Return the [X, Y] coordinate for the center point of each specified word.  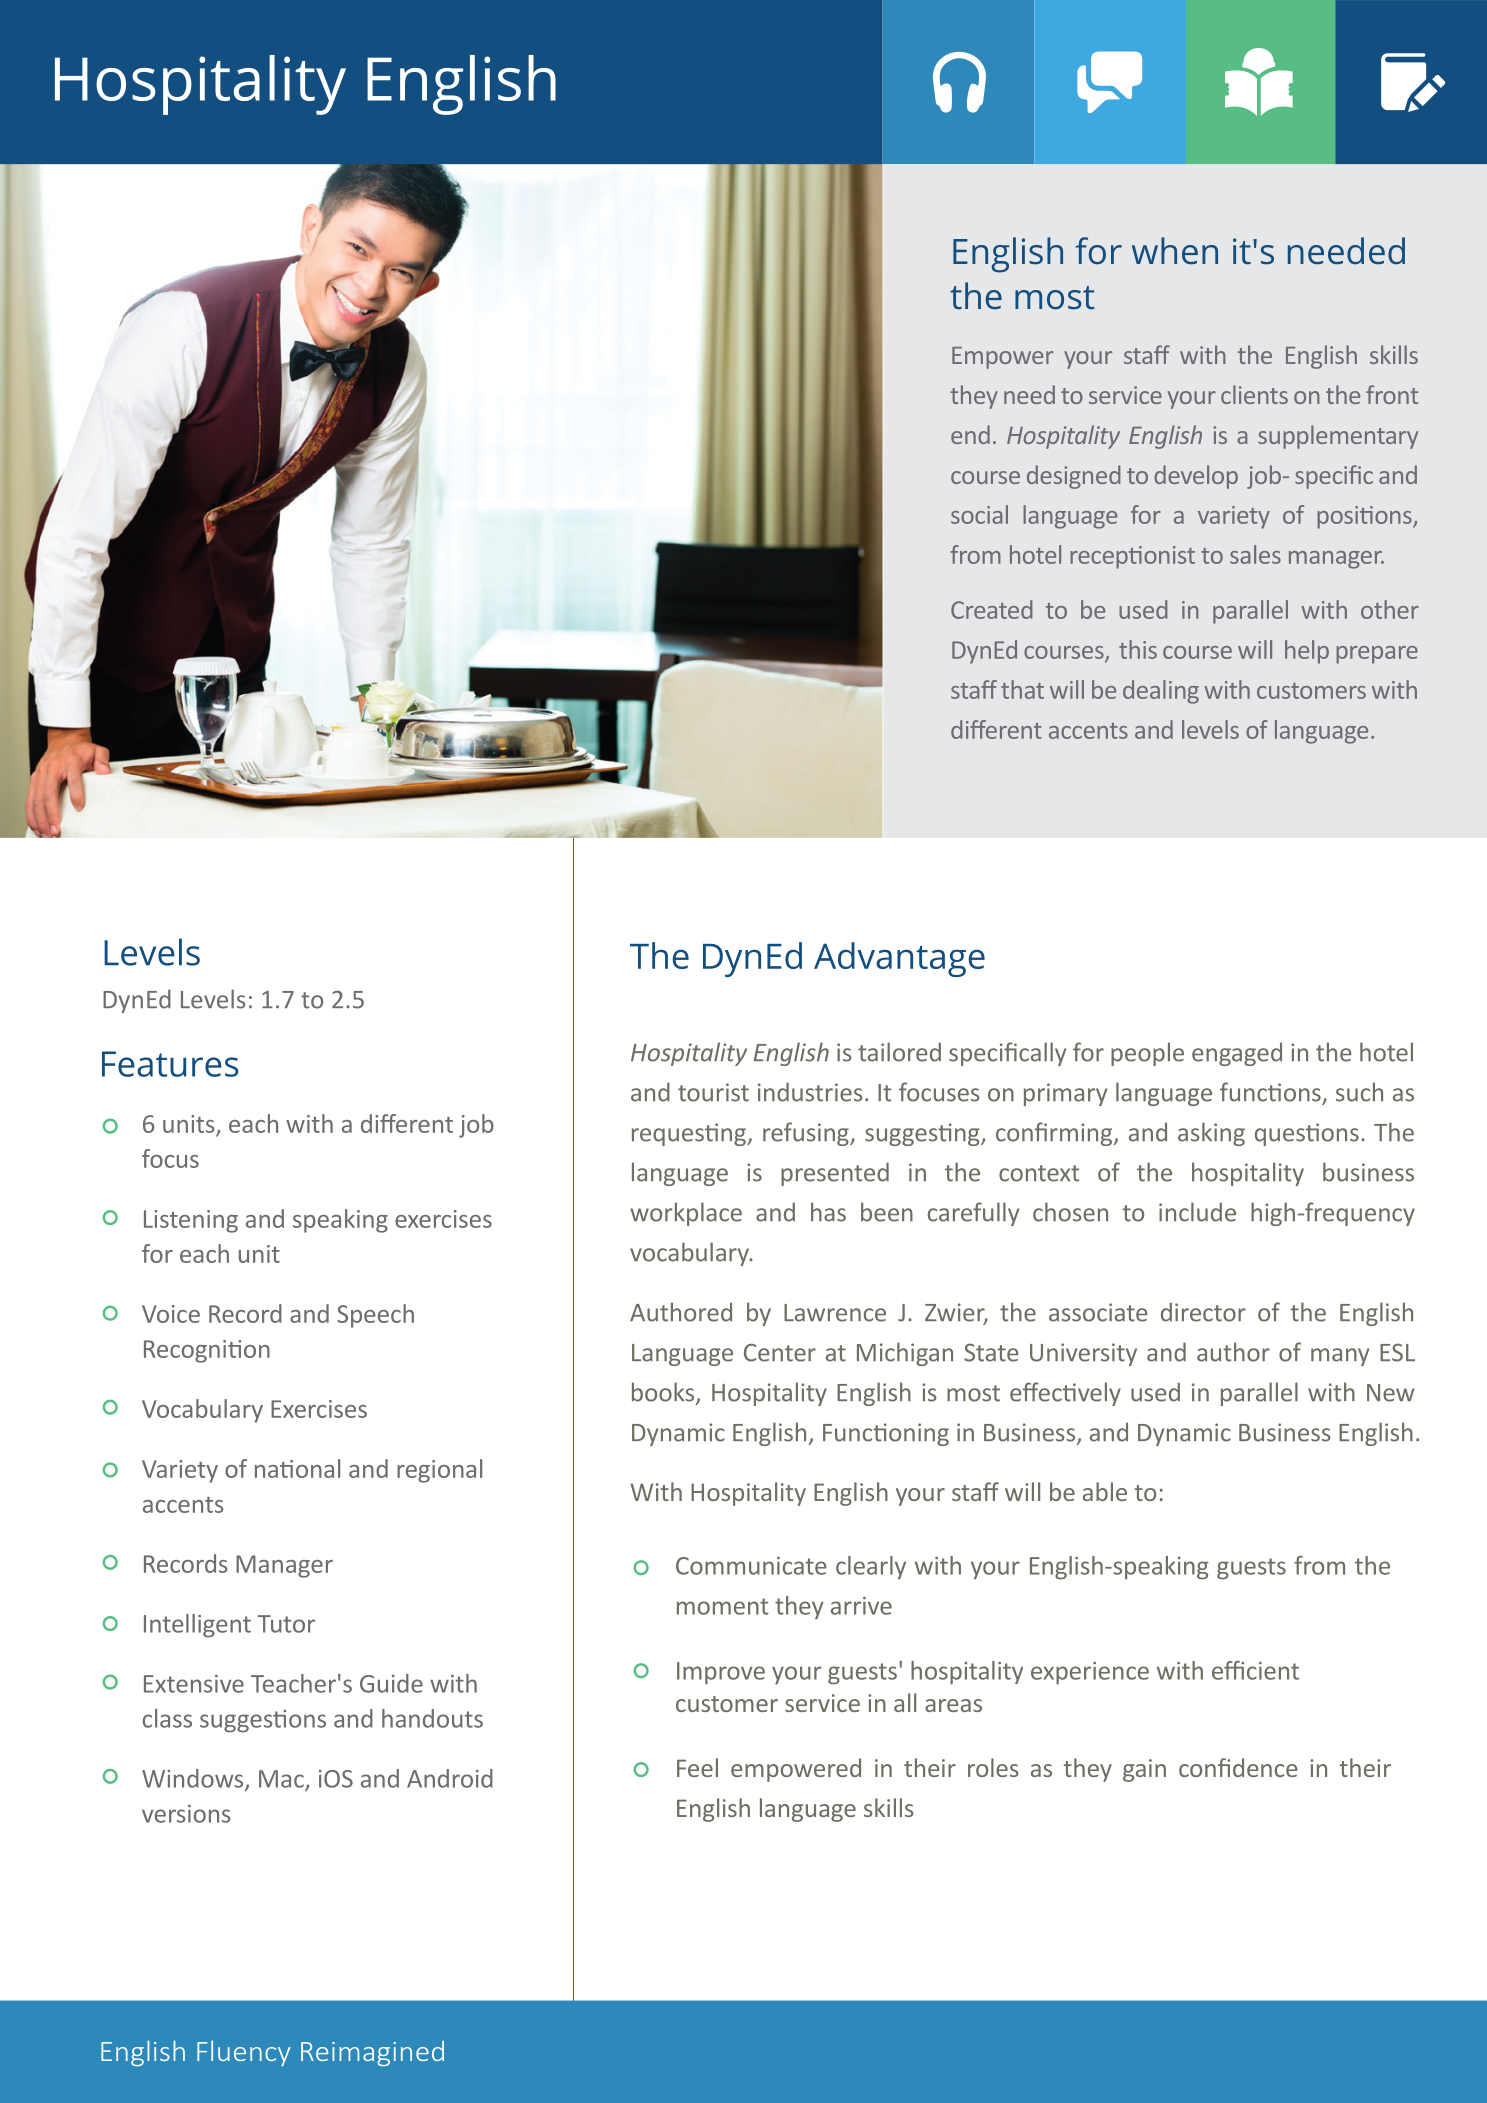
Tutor [286, 1624]
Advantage [899, 959]
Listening [191, 1221]
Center [780, 1353]
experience [1090, 1673]
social [979, 514]
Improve [721, 1673]
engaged [1237, 1054]
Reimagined [372, 2053]
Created [991, 609]
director [1203, 1312]
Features [170, 1064]
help [1307, 652]
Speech [375, 1316]
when [1175, 251]
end [970, 434]
